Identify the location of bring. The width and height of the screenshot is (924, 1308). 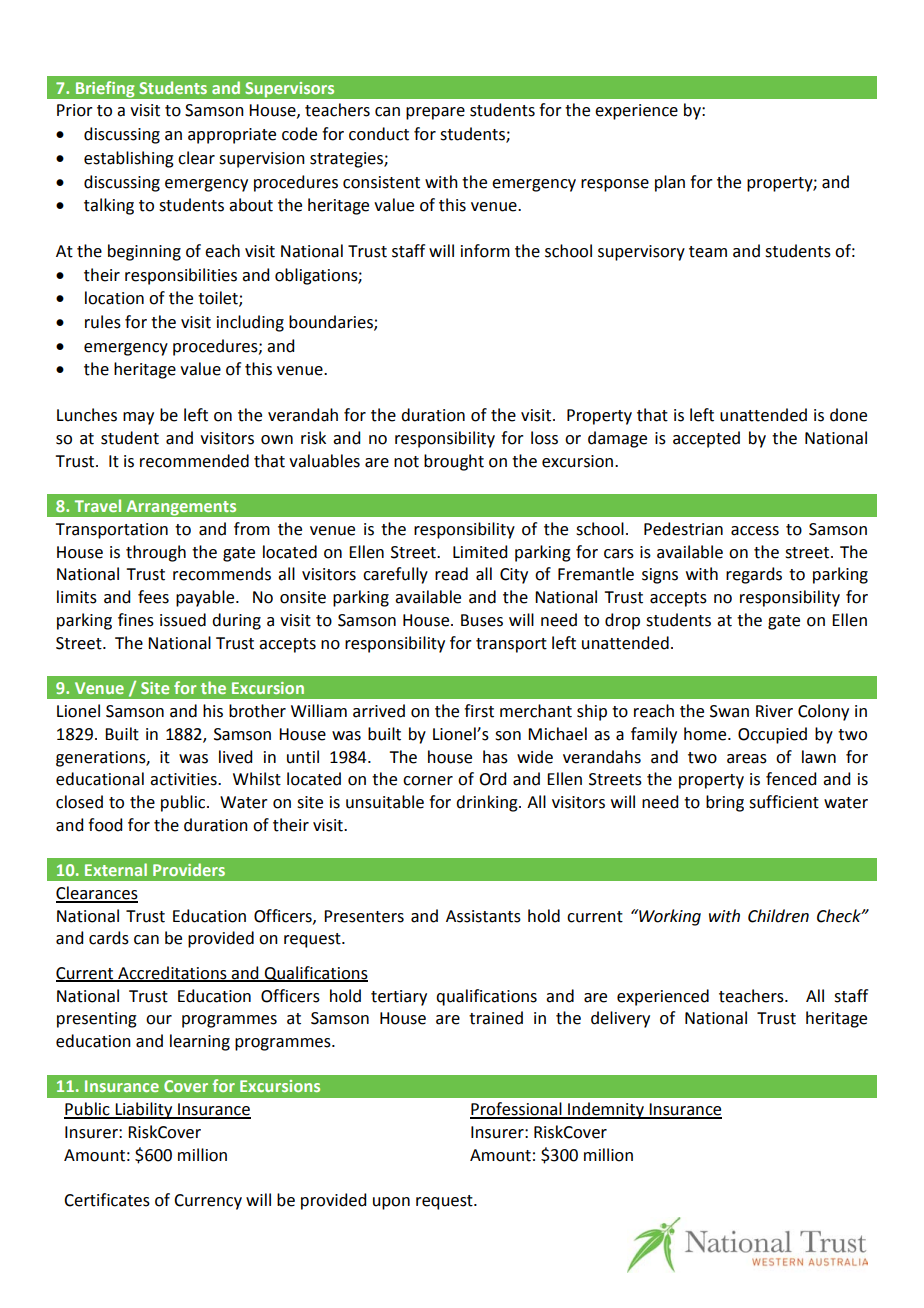
(725, 803).
